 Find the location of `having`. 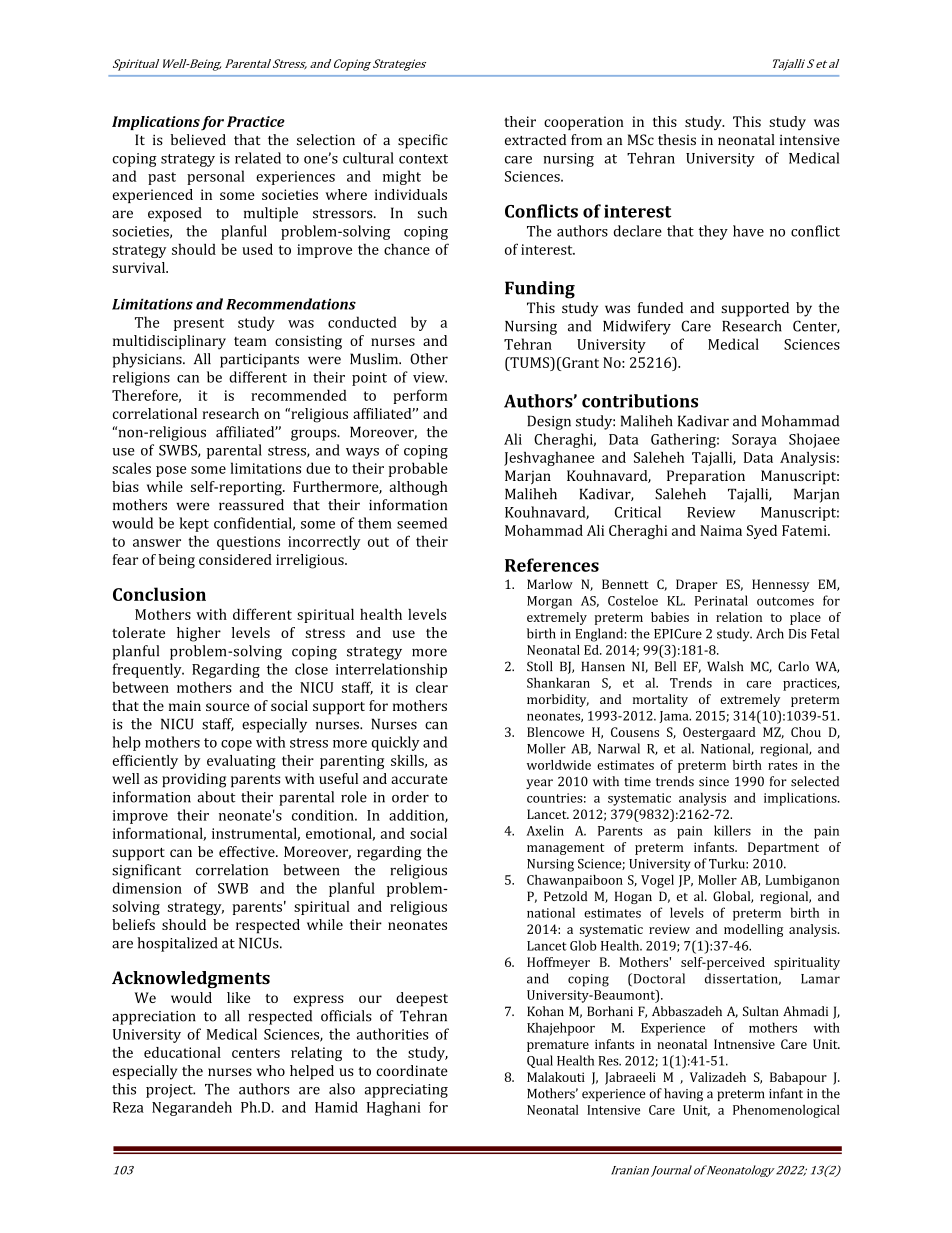

having is located at coordinates (683, 1095).
